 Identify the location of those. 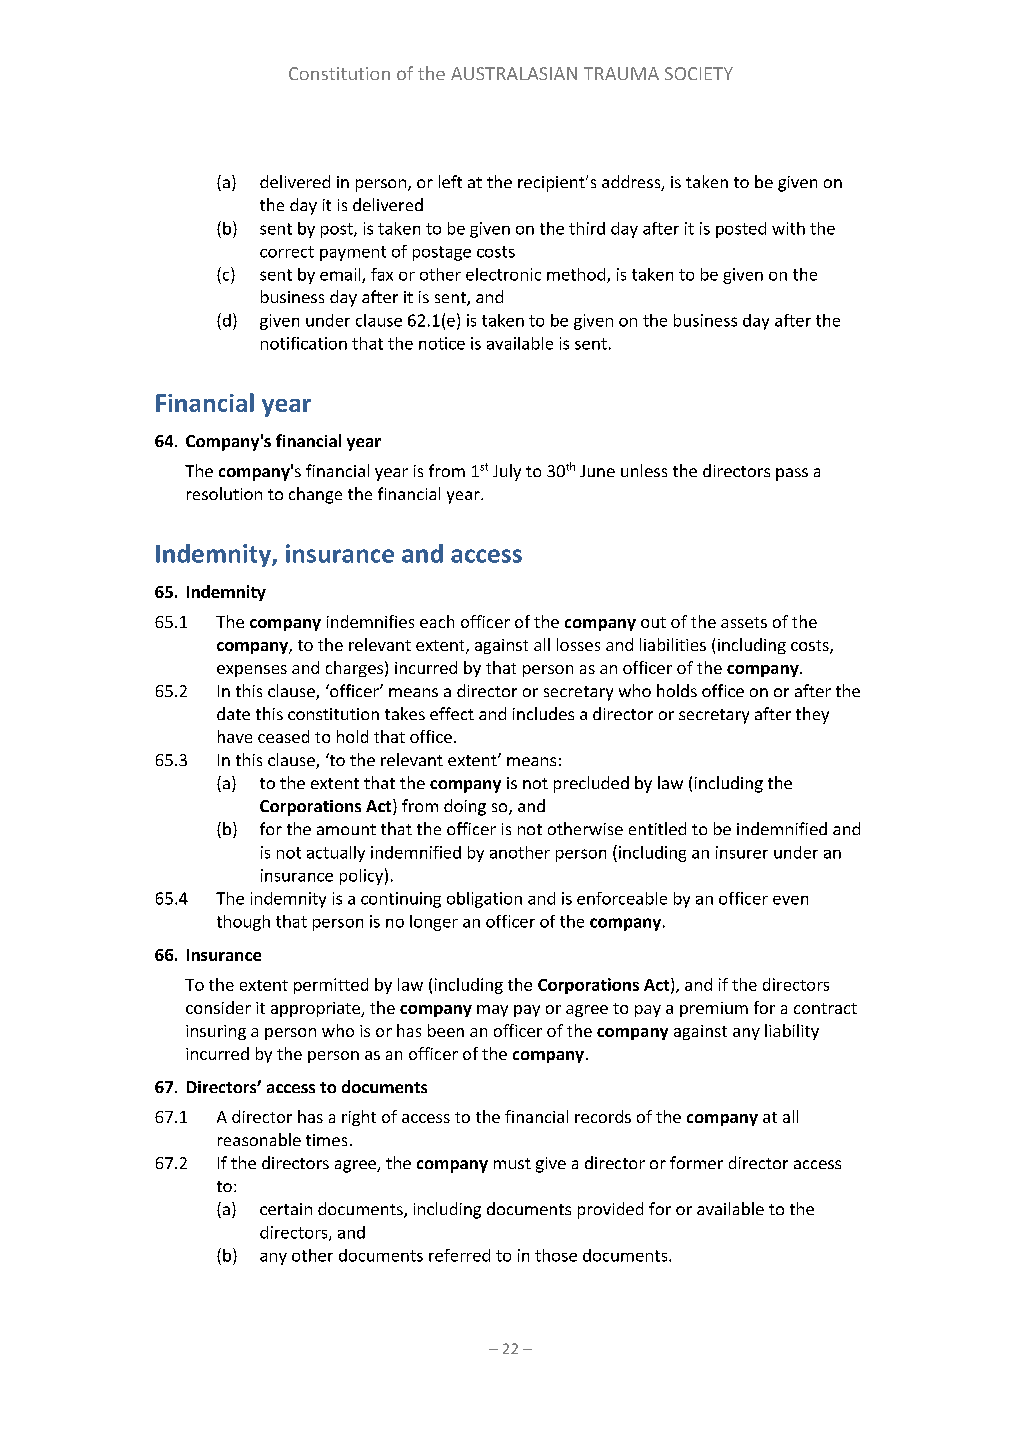
(556, 1255).
